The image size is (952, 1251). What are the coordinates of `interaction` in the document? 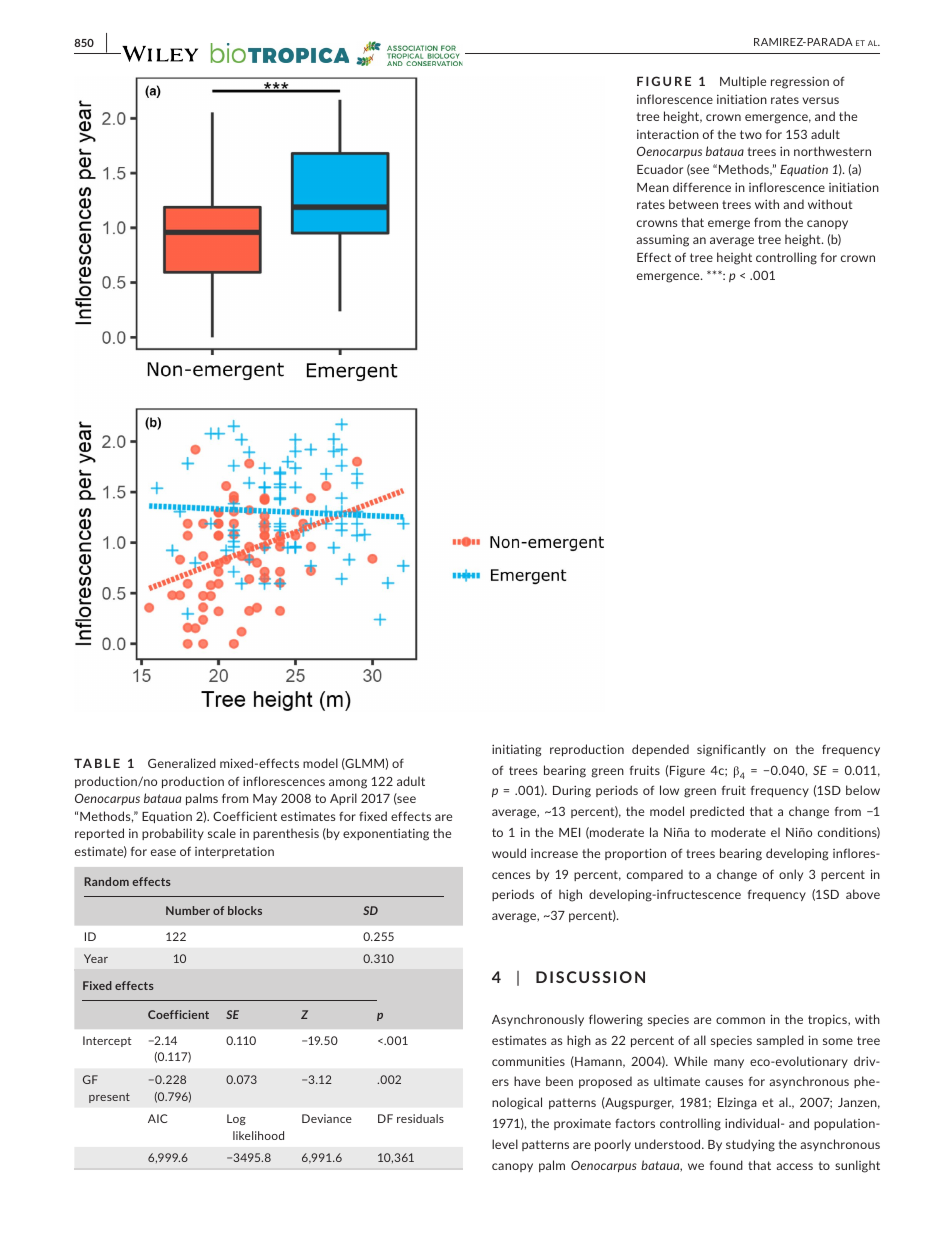 It's located at (668, 134).
